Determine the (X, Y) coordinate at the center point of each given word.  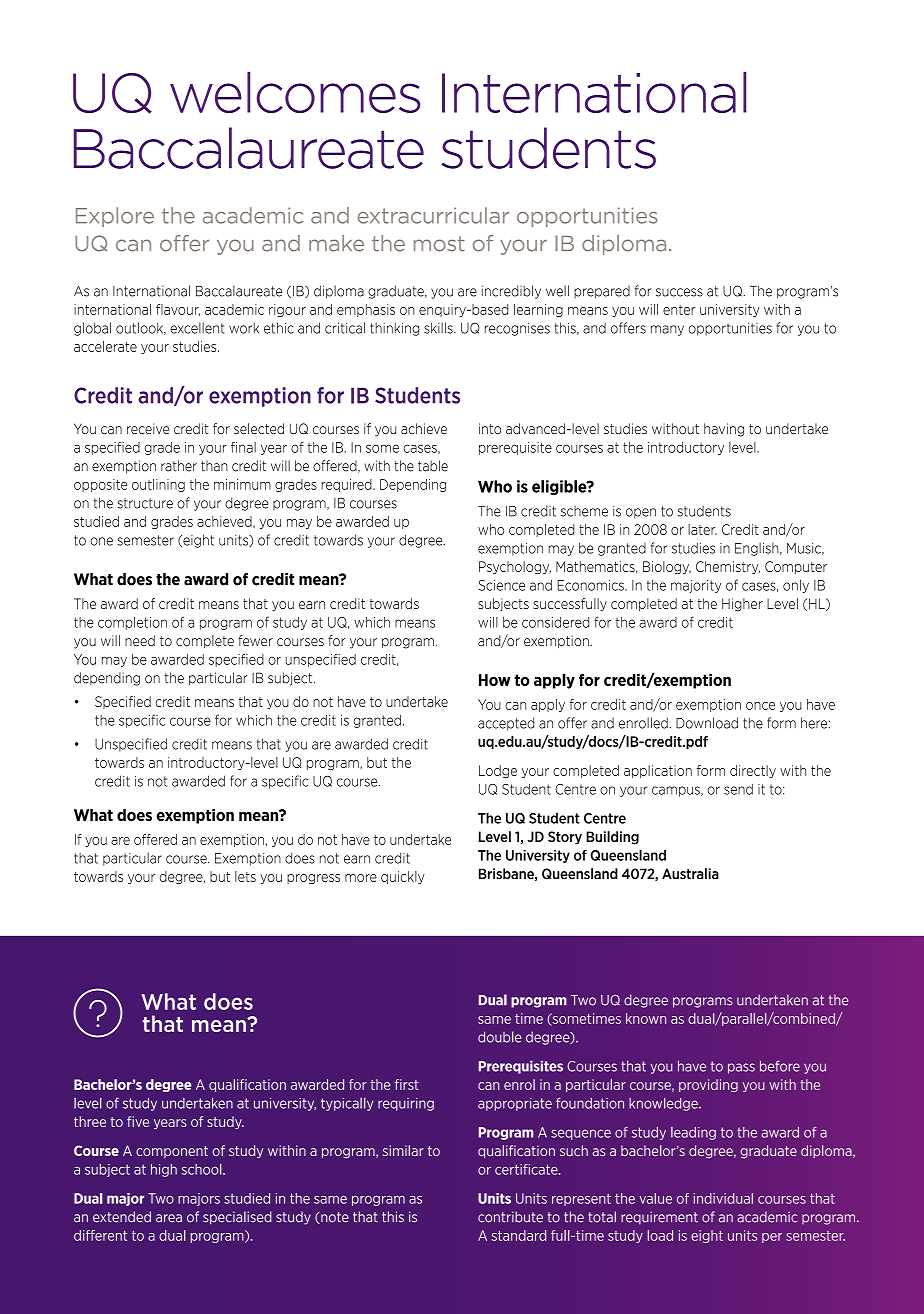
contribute (510, 1217)
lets (245, 876)
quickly (403, 877)
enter (679, 310)
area (169, 1218)
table (433, 466)
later (702, 529)
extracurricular (433, 215)
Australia (690, 874)
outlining (158, 485)
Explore (115, 217)
